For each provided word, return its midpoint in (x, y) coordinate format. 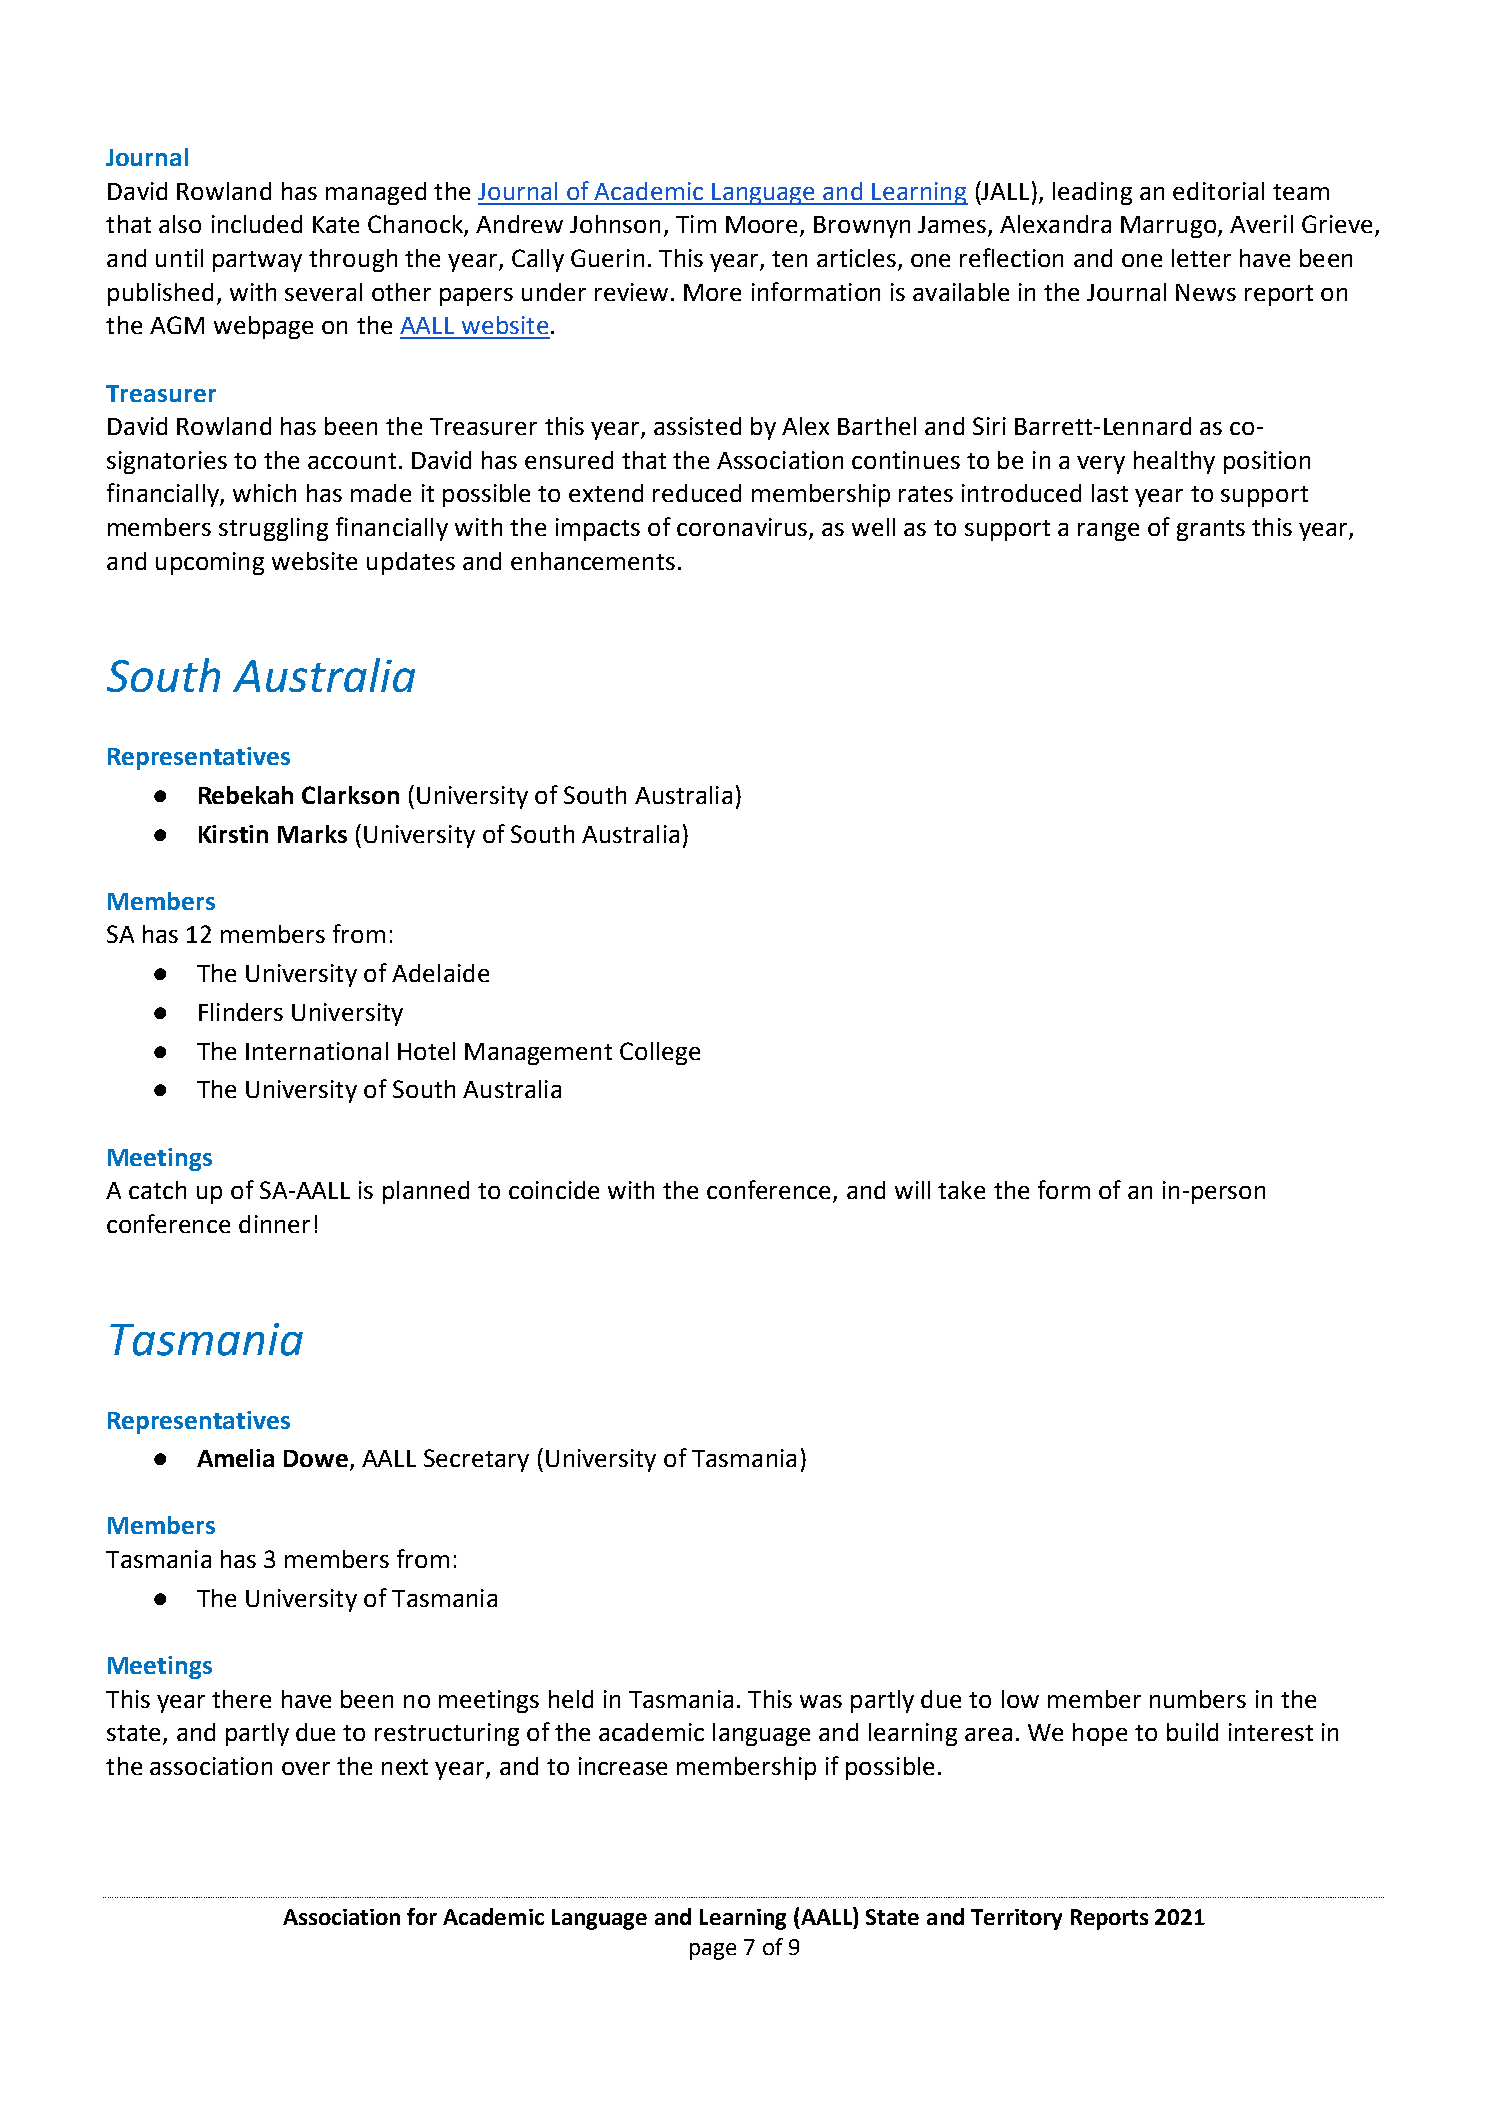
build (1192, 1732)
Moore (763, 226)
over (306, 1768)
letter (1201, 258)
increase (623, 1766)
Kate (336, 224)
